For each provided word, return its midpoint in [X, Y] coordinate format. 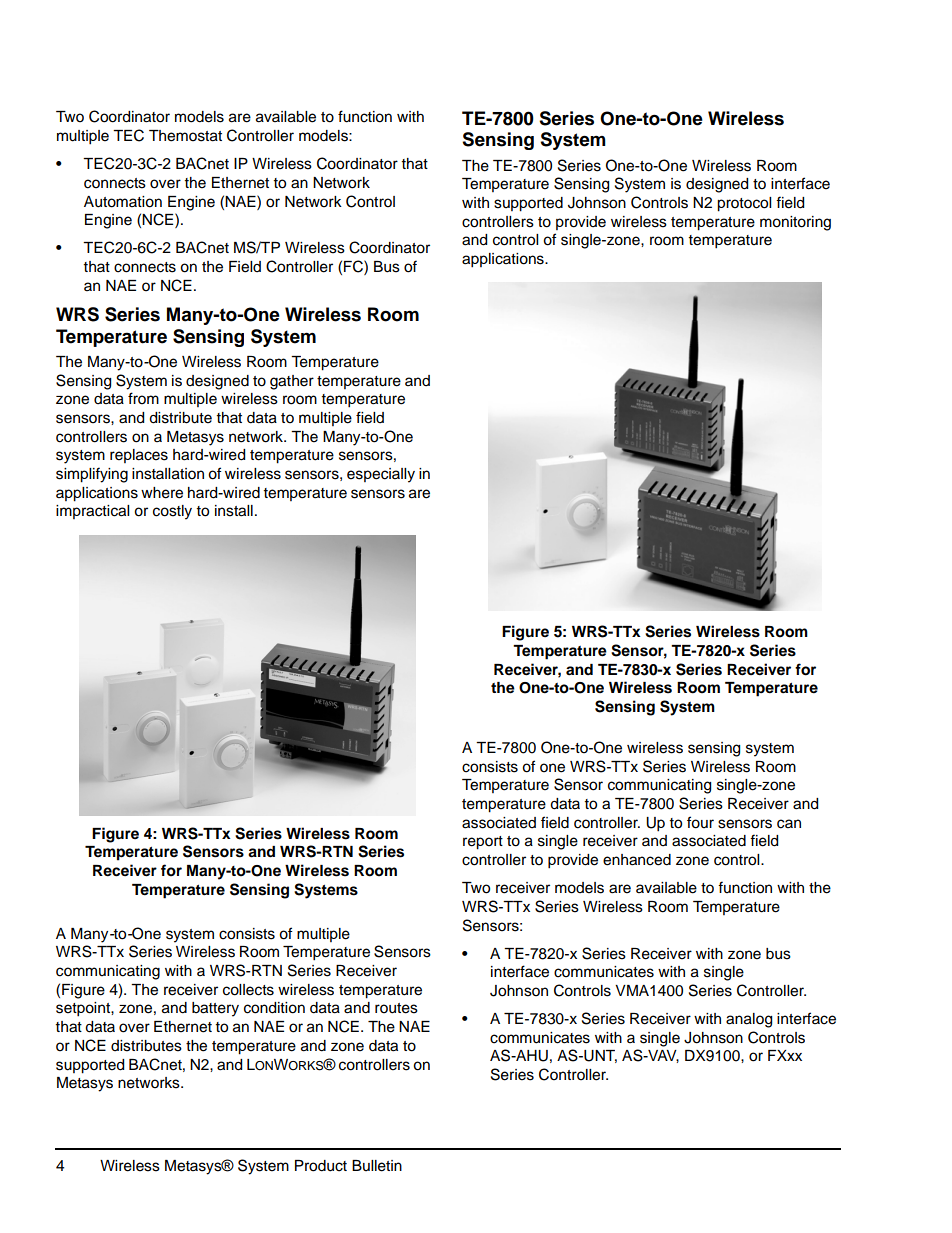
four [700, 822]
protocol [744, 204]
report [483, 843]
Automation [123, 202]
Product [321, 1166]
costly [172, 512]
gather [292, 382]
